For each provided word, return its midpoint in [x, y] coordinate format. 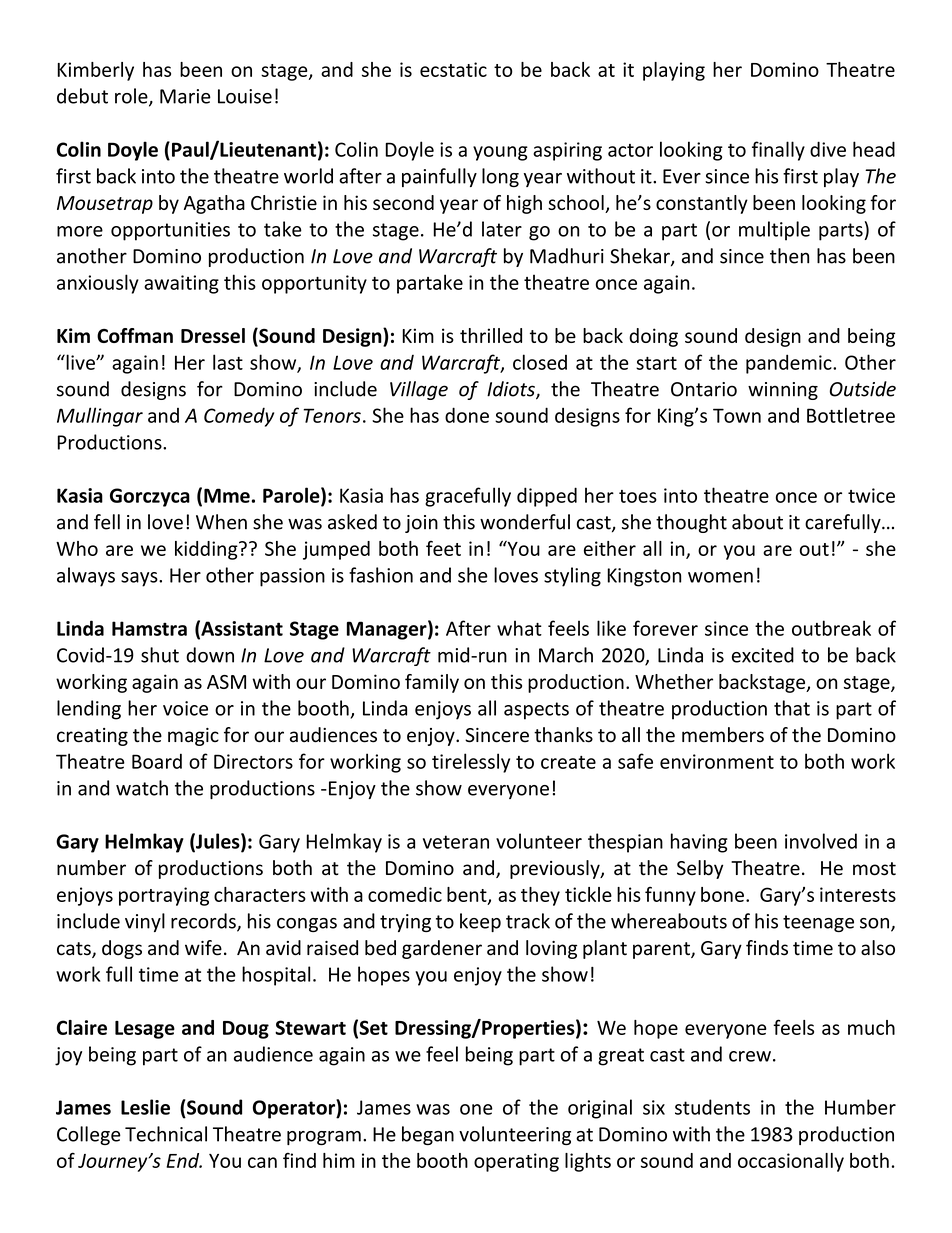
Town [737, 415]
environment [717, 761]
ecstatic [453, 69]
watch [142, 788]
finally [778, 151]
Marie [185, 96]
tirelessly [471, 763]
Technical [166, 1134]
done [467, 415]
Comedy [239, 417]
